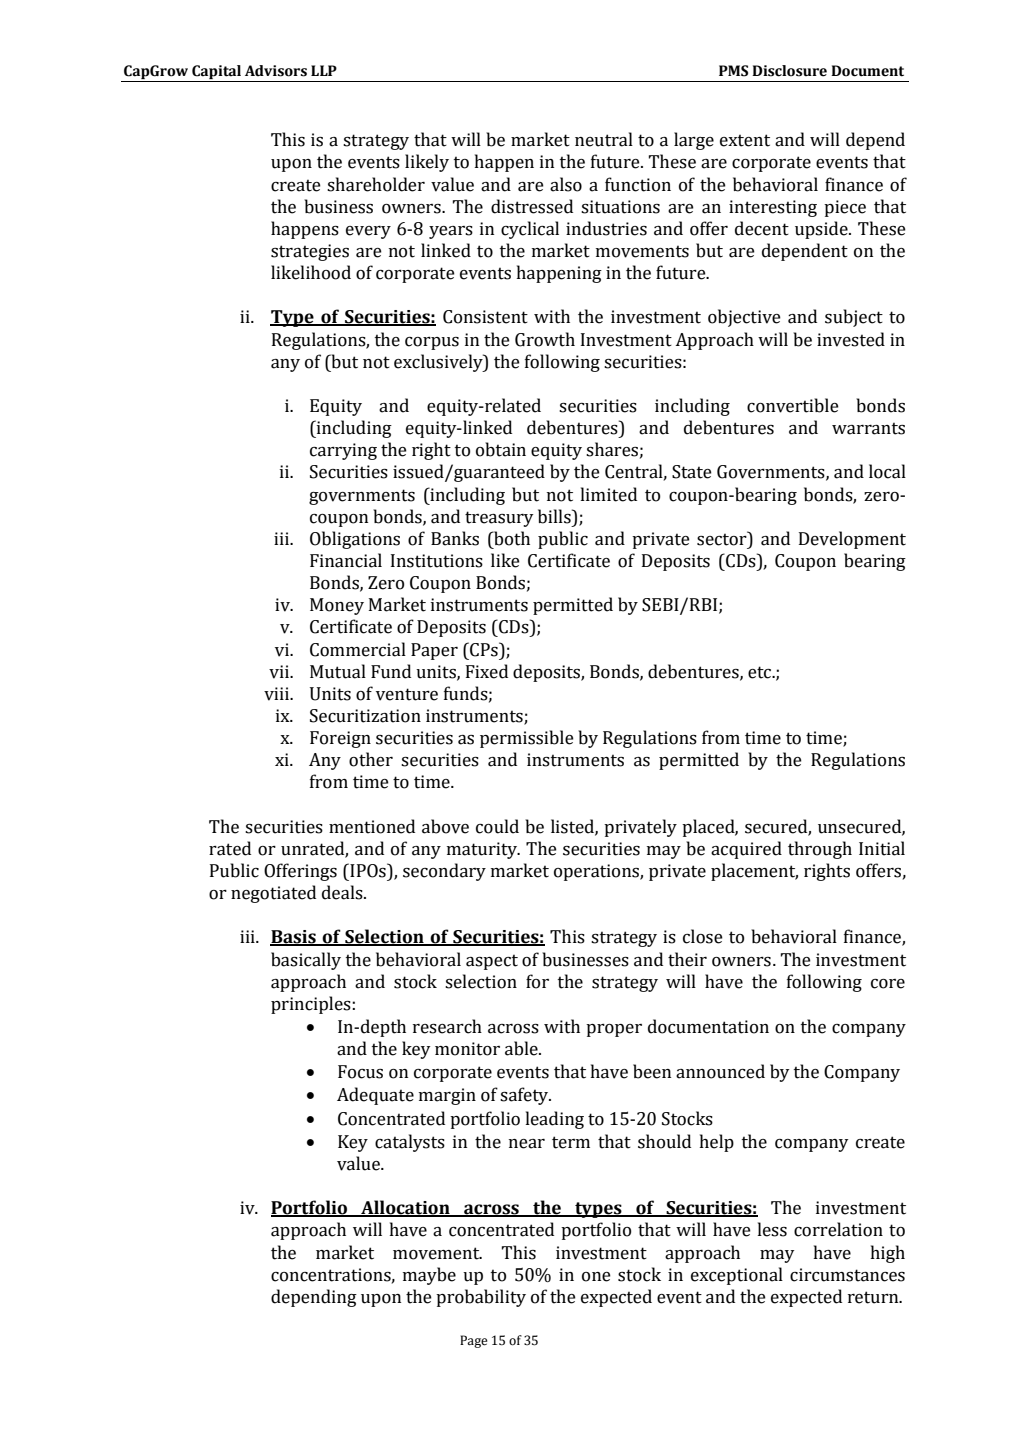 The image size is (1022, 1445). What do you see at coordinates (847, 1275) in the document?
I see `circumstances` at bounding box center [847, 1275].
